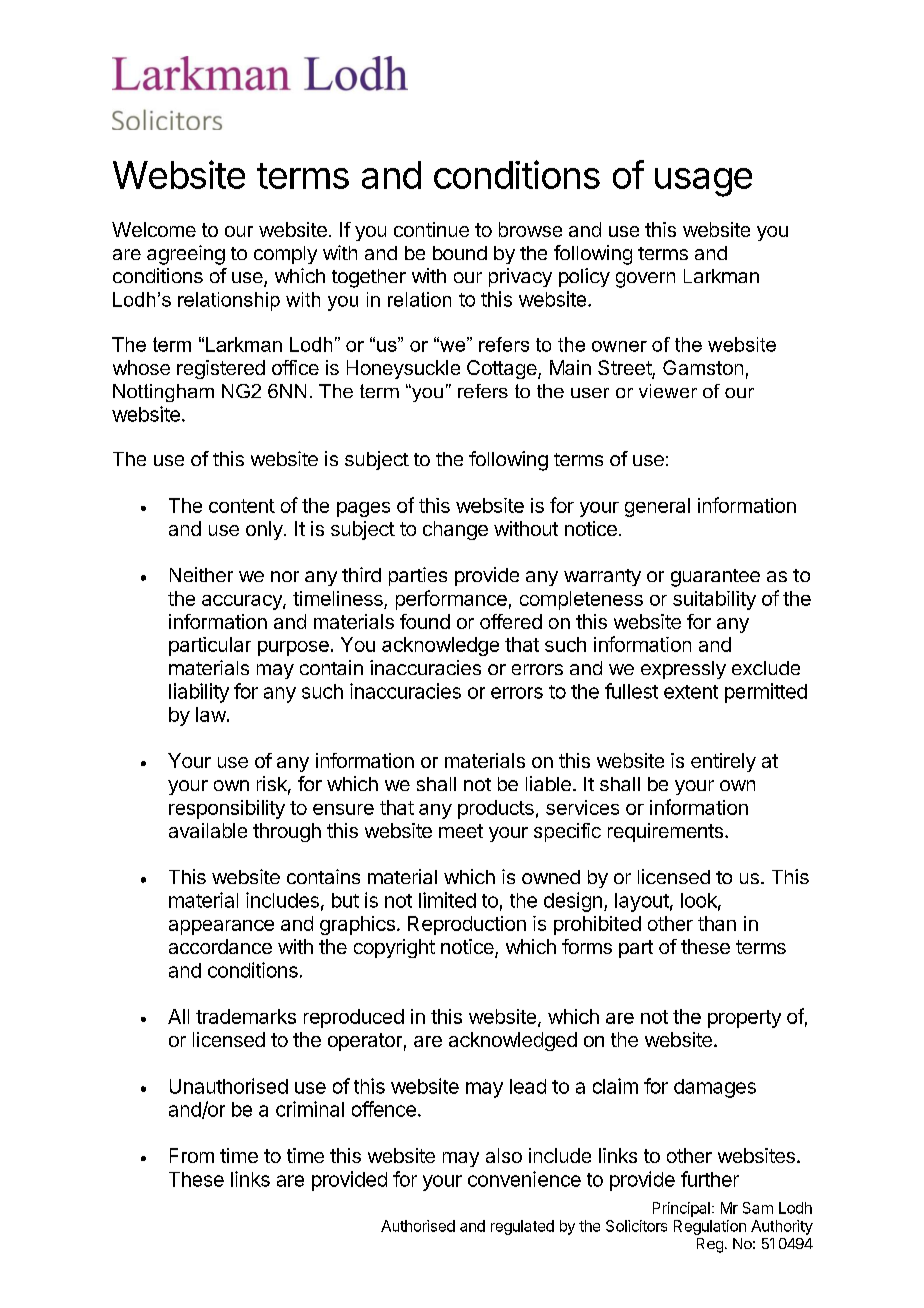 Image resolution: width=924 pixels, height=1308 pixels. I want to click on continue, so click(431, 229).
